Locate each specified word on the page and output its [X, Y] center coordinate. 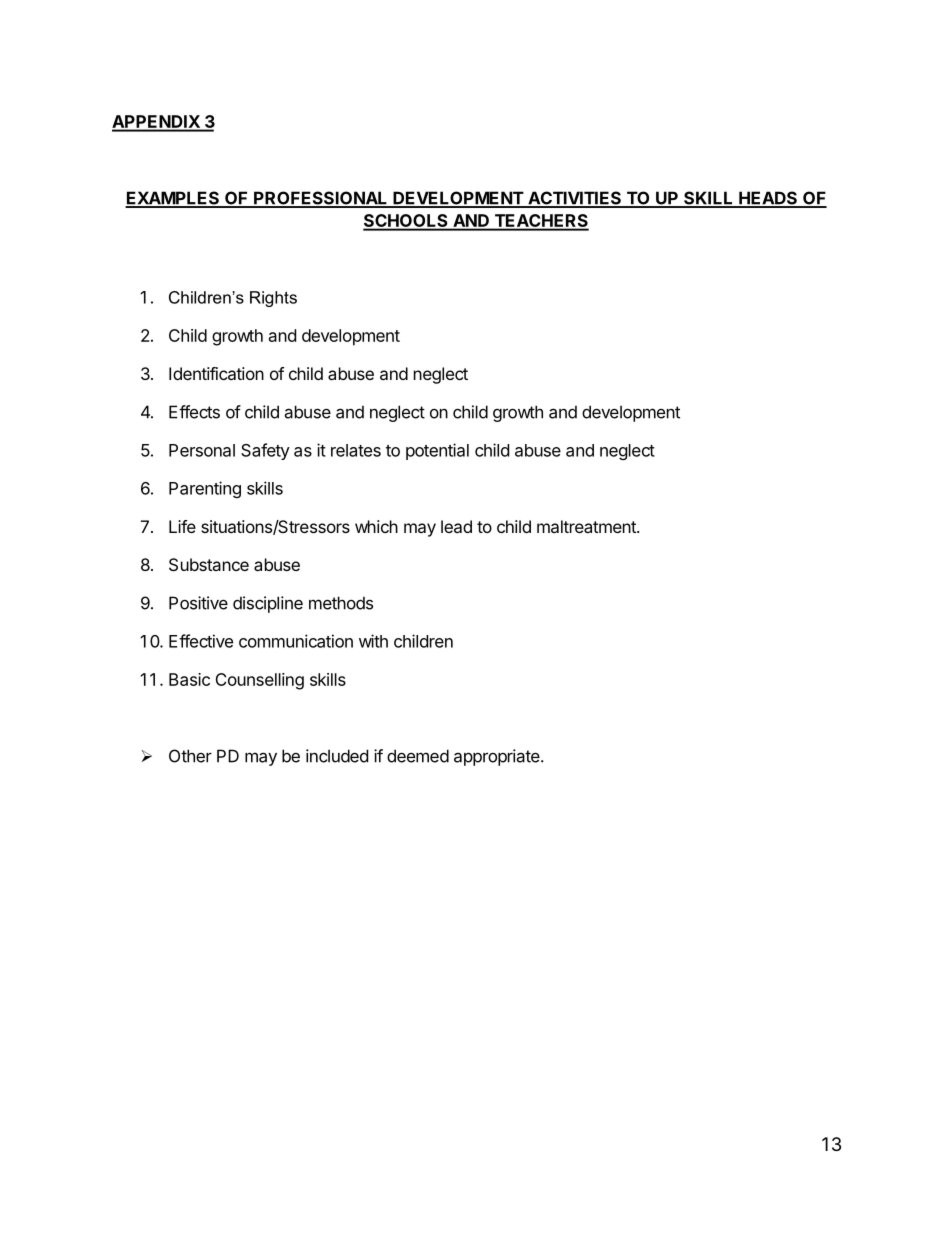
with [373, 641]
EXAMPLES [173, 199]
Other [190, 756]
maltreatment [587, 526]
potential [437, 451]
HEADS [768, 199]
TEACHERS [540, 222]
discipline [268, 604]
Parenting [205, 489]
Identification [216, 373]
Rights [273, 299]
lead [456, 526]
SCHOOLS [406, 222]
